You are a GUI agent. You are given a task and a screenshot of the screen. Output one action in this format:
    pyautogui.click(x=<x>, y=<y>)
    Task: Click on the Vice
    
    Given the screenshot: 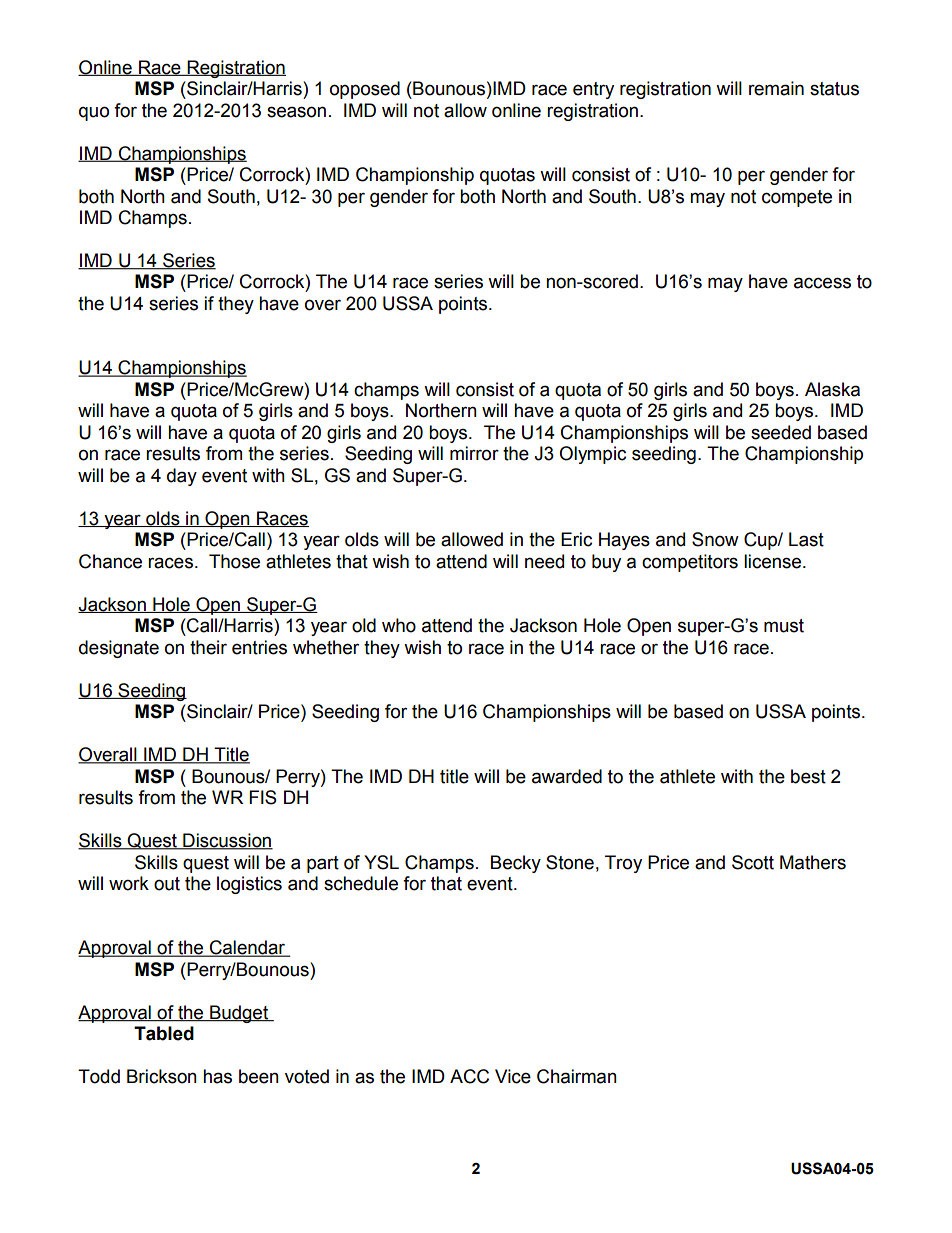 What is the action you would take?
    pyautogui.click(x=513, y=1076)
